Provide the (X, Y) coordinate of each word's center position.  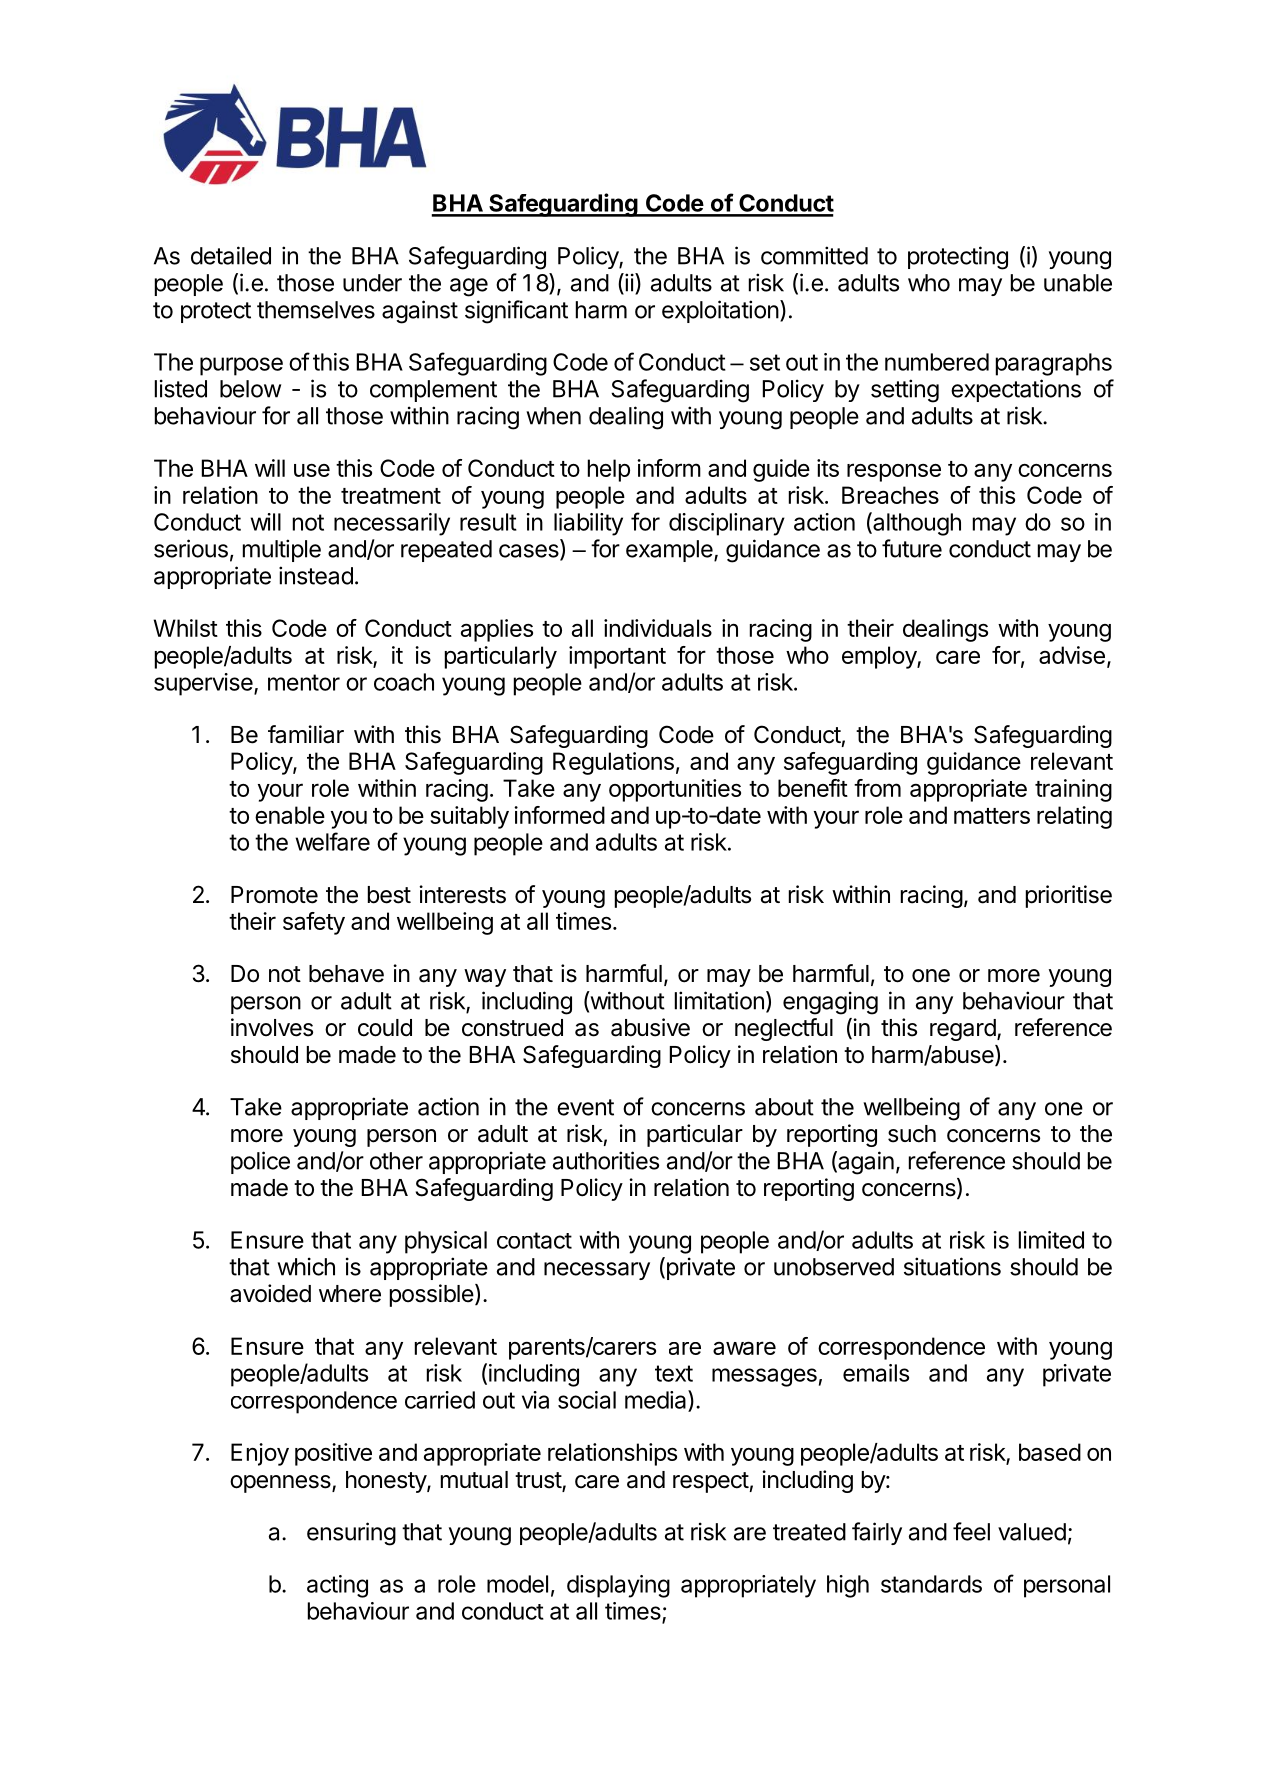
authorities (606, 1160)
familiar (306, 734)
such (912, 1134)
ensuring (351, 1534)
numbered (937, 362)
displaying (618, 1586)
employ (880, 657)
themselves (316, 310)
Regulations (613, 763)
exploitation (720, 311)
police (260, 1162)
